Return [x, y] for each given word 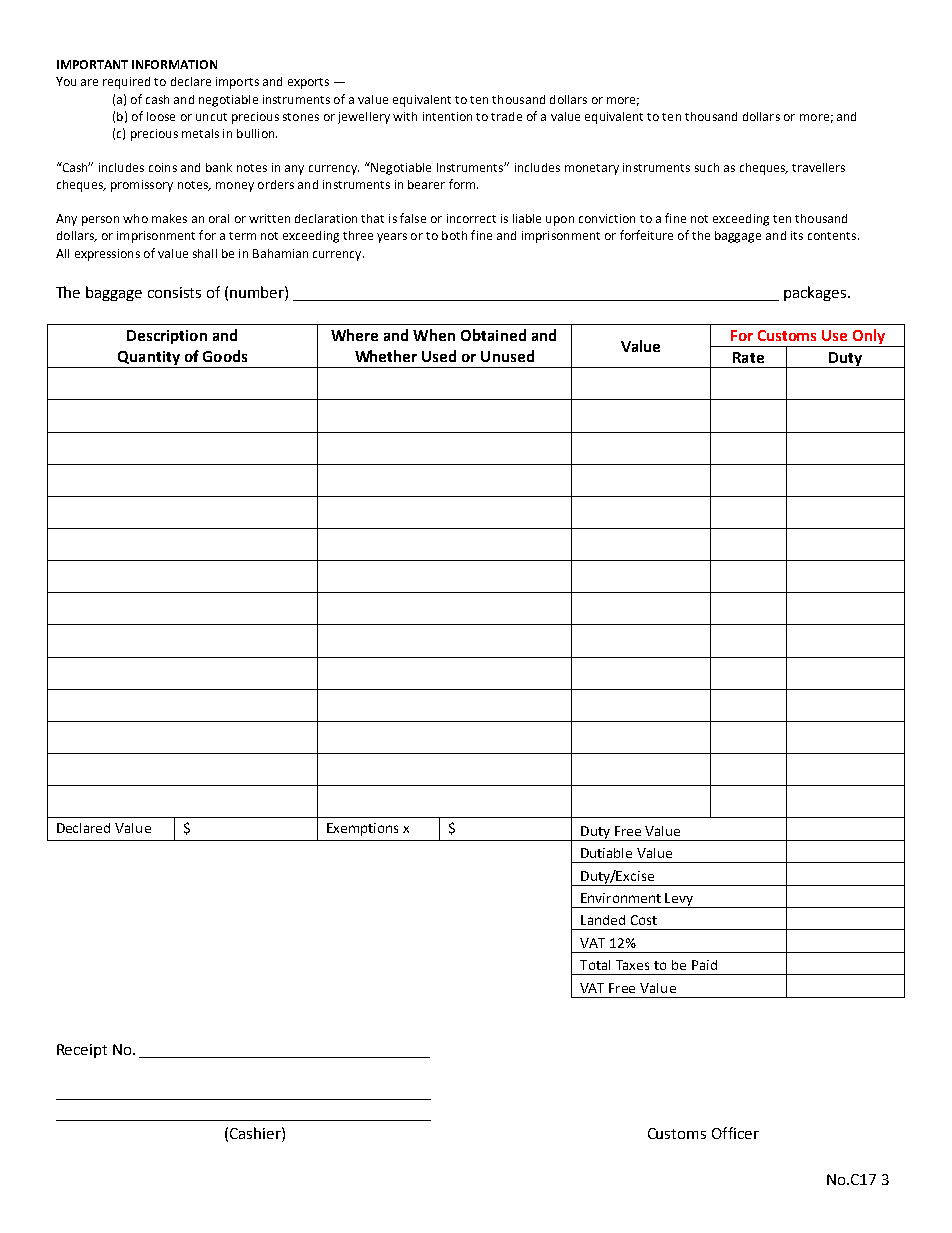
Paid [704, 965]
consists [174, 292]
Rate [748, 357]
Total [595, 965]
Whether [386, 356]
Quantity [148, 359]
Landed [603, 920]
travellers [818, 167]
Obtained [493, 335]
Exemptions [362, 829]
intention [447, 116]
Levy [680, 900]
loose [161, 116]
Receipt [82, 1051]
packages [816, 293]
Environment [621, 898]
